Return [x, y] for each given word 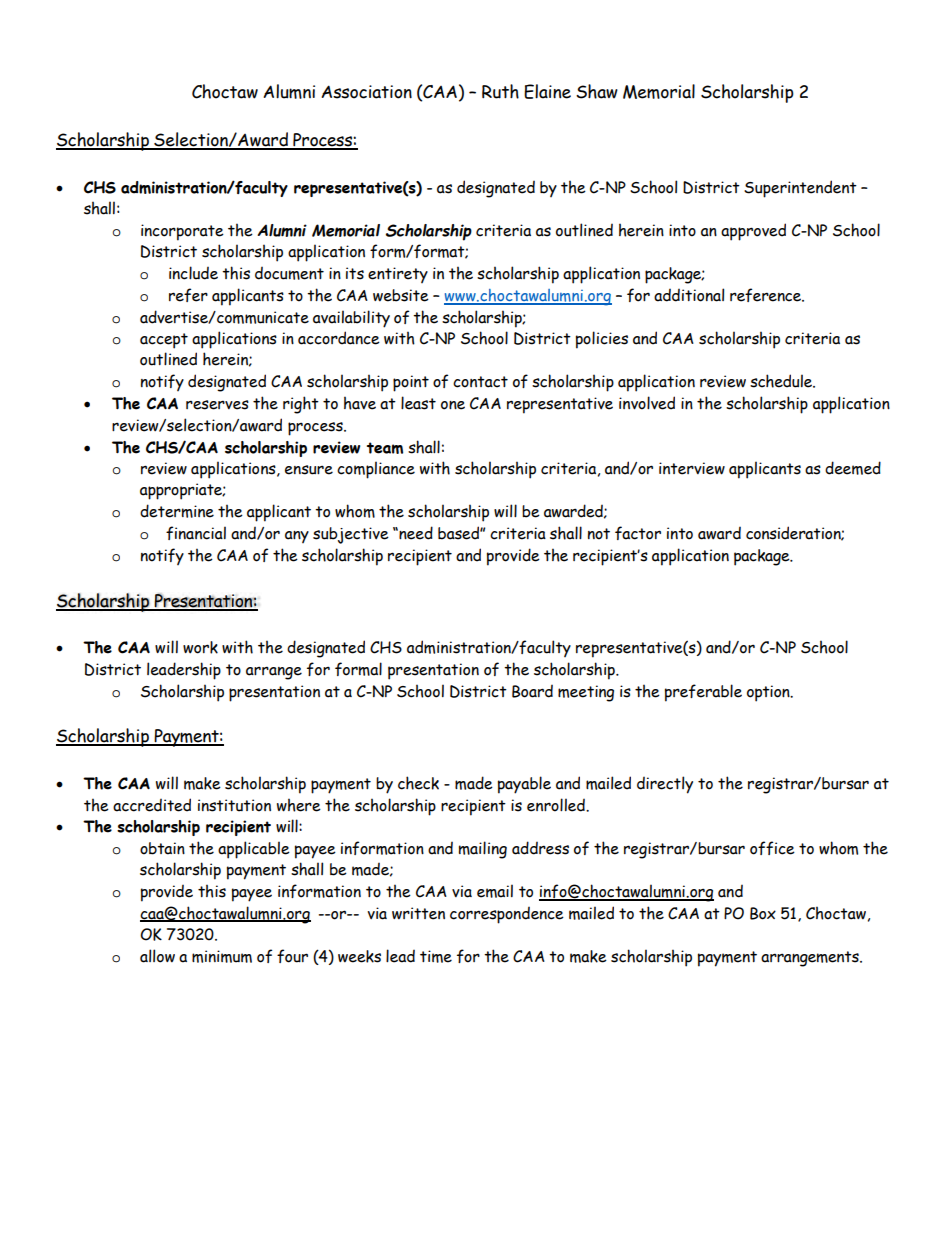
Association [366, 92]
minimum [222, 956]
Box [763, 913]
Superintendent [800, 189]
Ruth [500, 91]
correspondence [507, 915]
